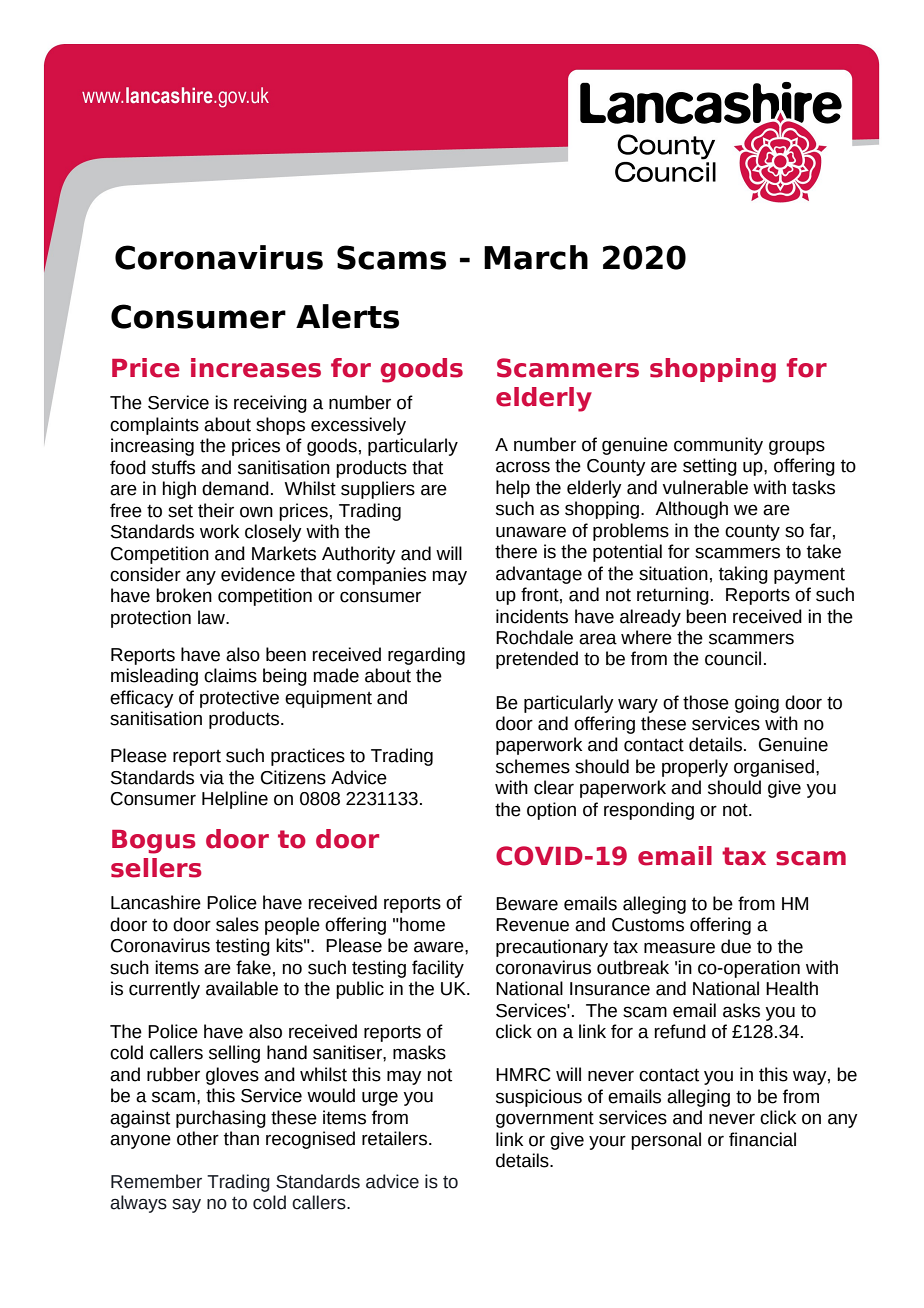  I want to click on protective, so click(239, 699).
